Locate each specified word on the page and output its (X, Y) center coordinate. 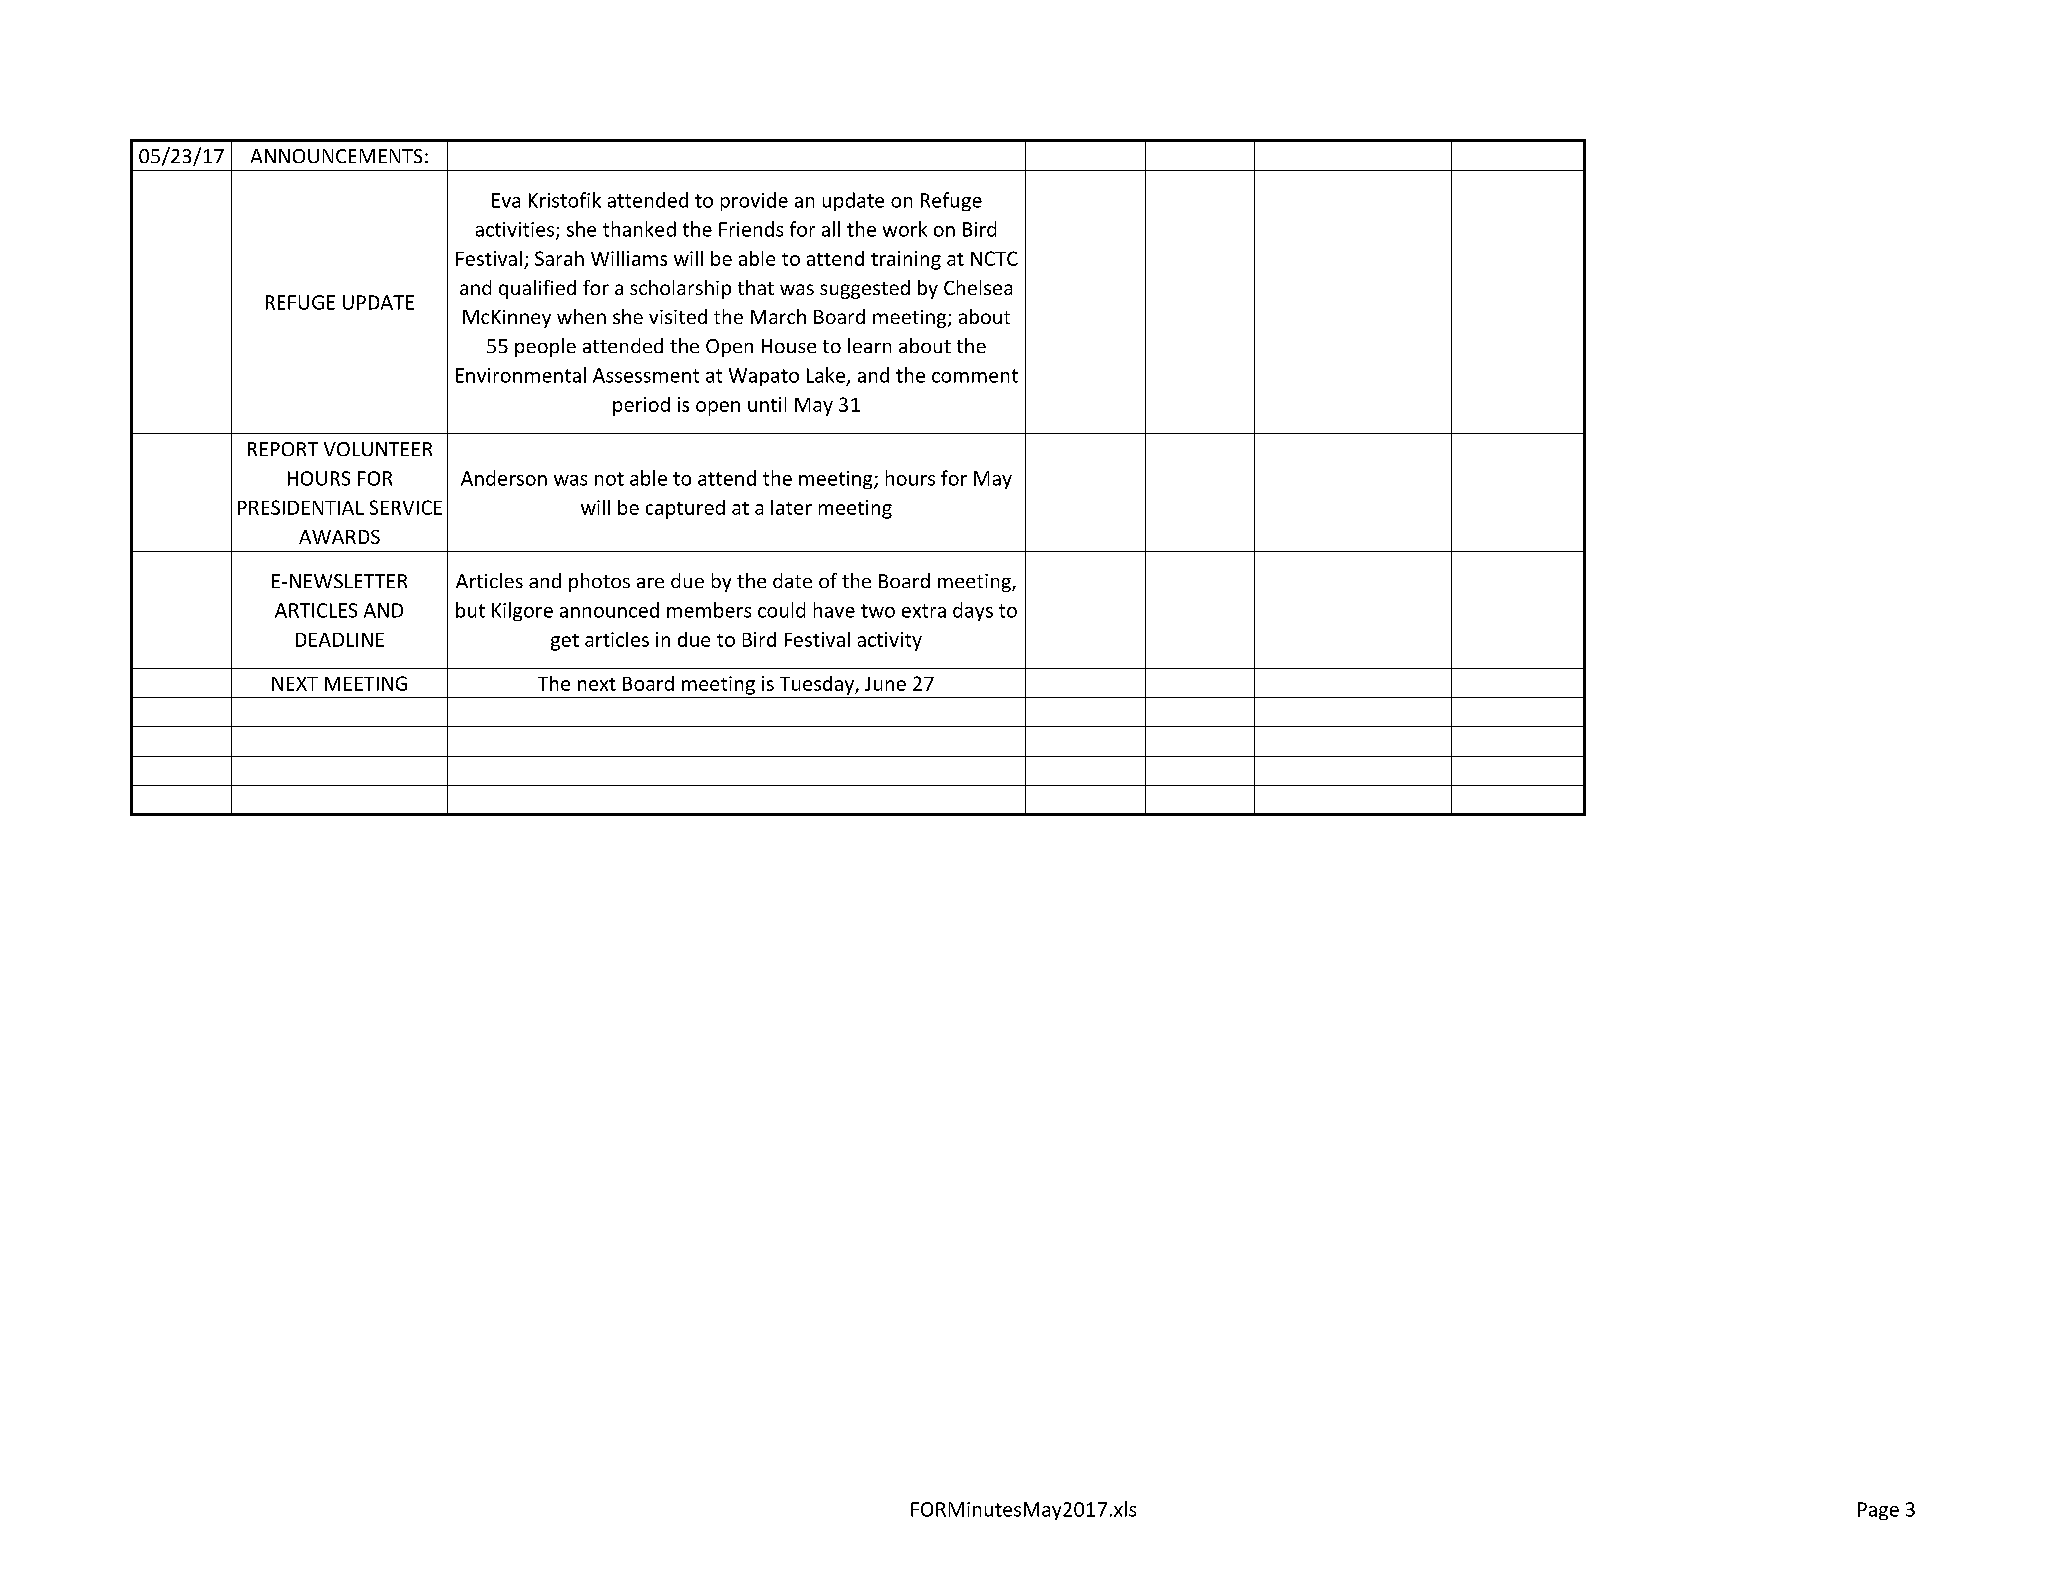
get (565, 642)
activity (890, 641)
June (885, 684)
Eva (506, 200)
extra (924, 611)
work (905, 229)
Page (1878, 1511)
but (470, 610)
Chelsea (978, 287)
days (973, 611)
